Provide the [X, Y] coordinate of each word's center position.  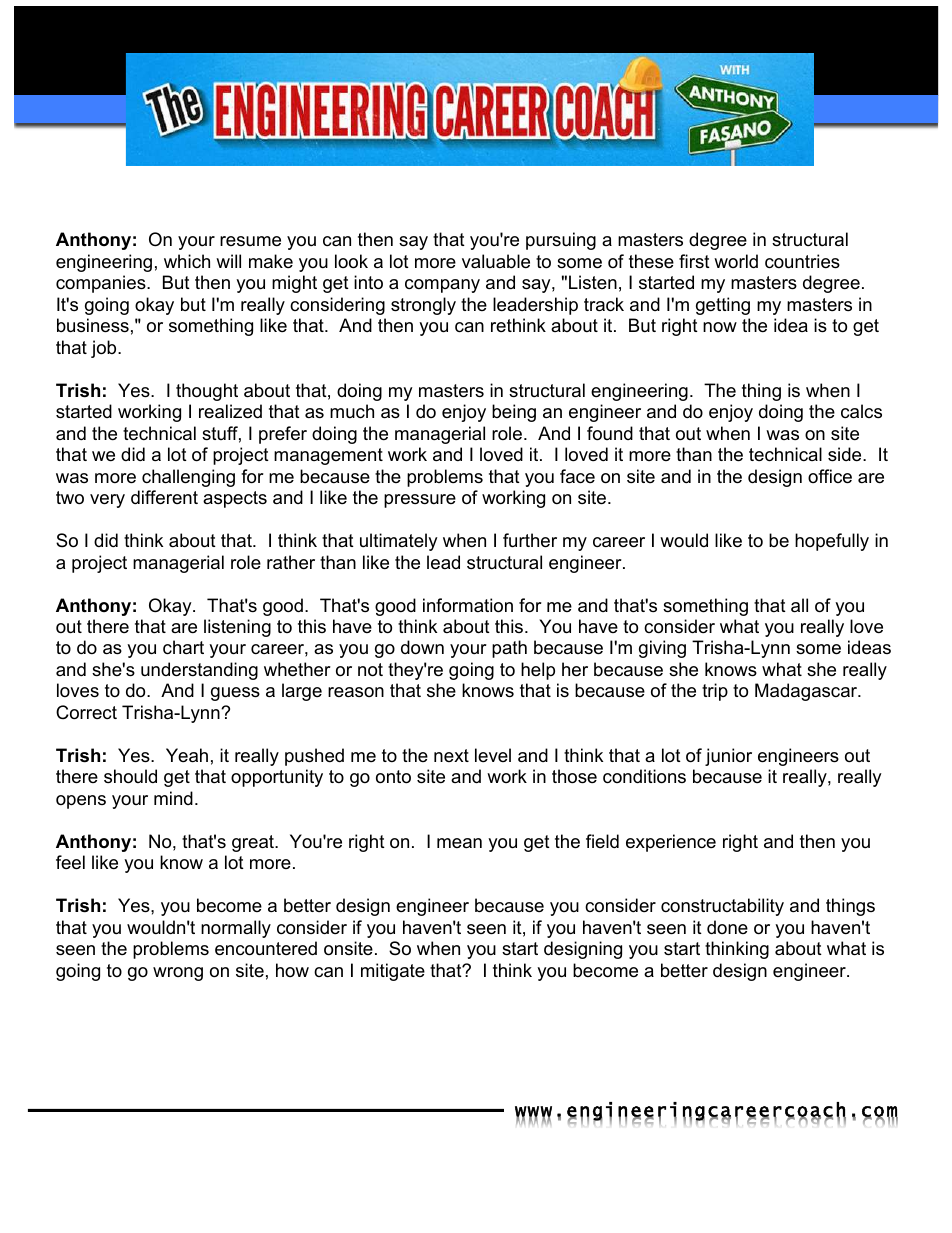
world [736, 261]
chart [183, 647]
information [468, 605]
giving [662, 649]
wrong [178, 974]
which [187, 261]
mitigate [393, 972]
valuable [496, 261]
